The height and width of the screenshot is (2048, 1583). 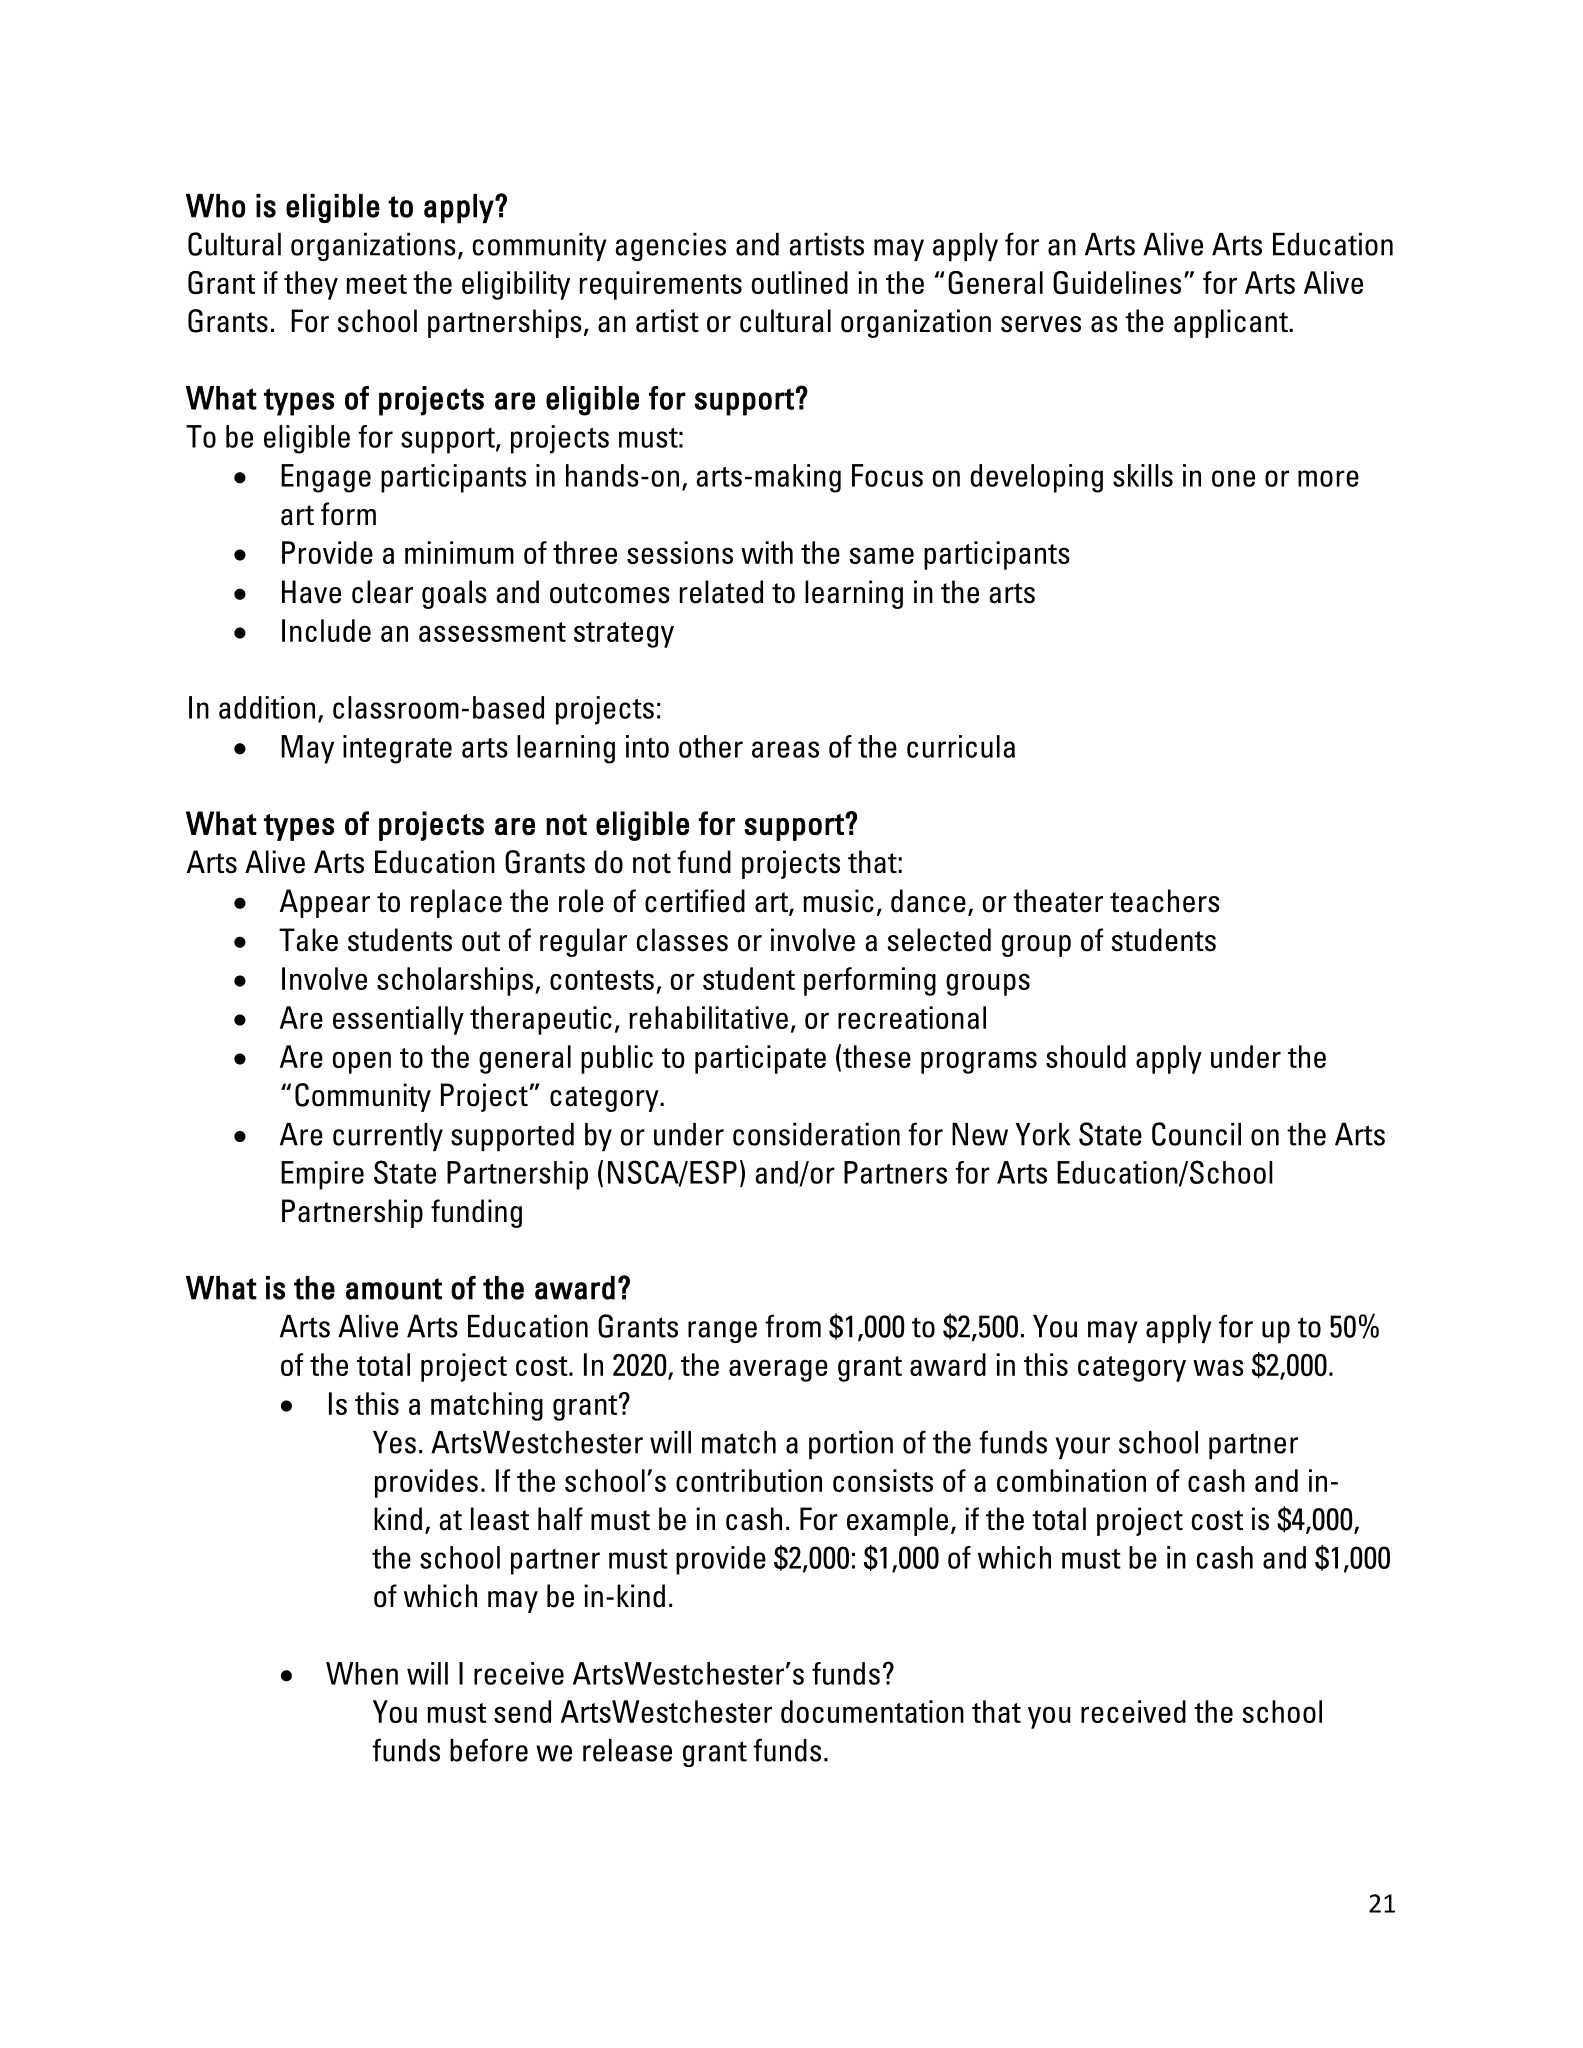 What do you see at coordinates (721, 592) in the screenshot?
I see `related` at bounding box center [721, 592].
